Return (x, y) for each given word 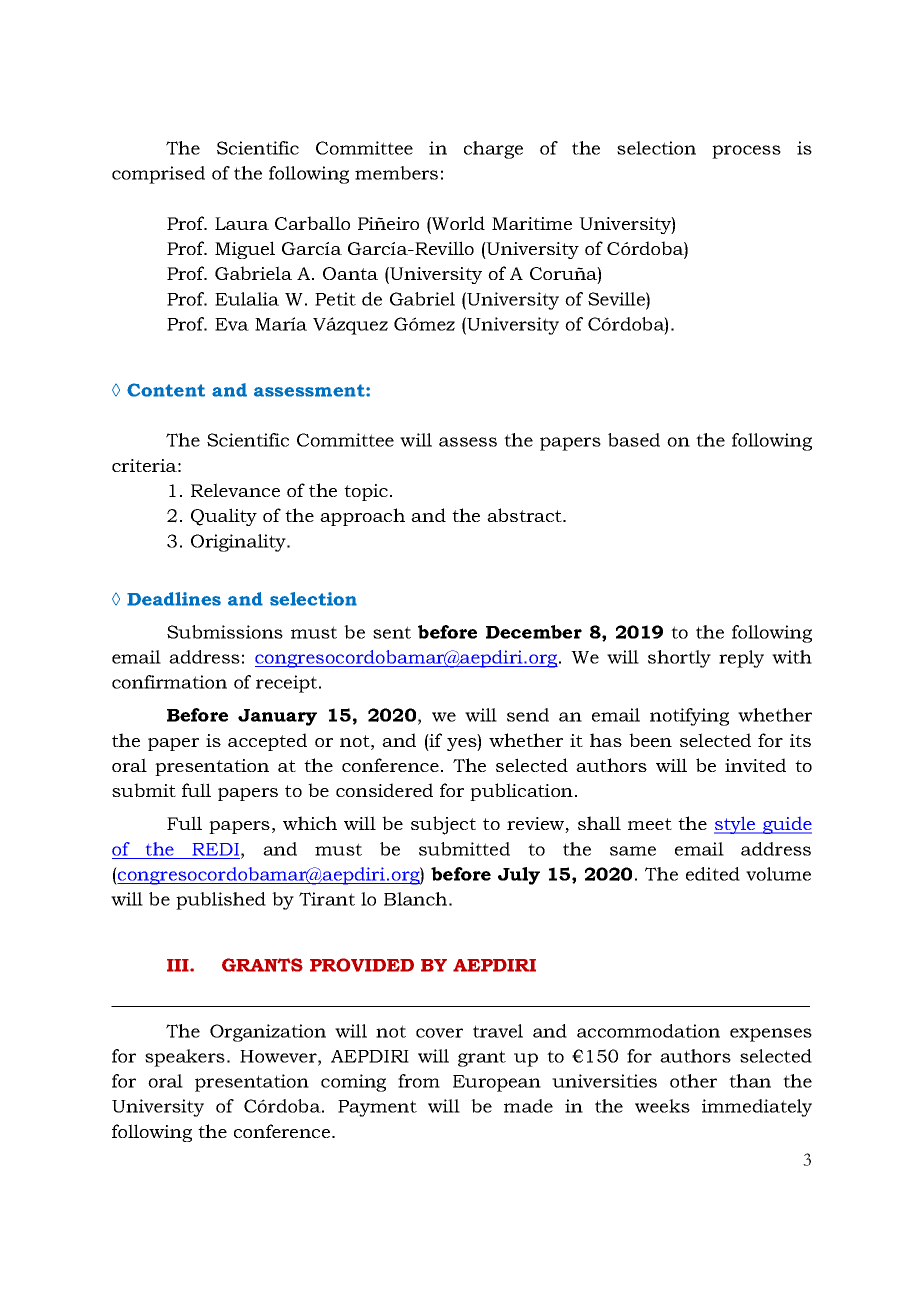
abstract (525, 515)
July (519, 876)
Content (166, 390)
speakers (185, 1058)
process (746, 152)
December (534, 632)
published (221, 901)
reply (741, 659)
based (634, 440)
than (750, 1081)
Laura (242, 223)
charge (493, 150)
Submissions (225, 632)
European (497, 1083)
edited (713, 874)
